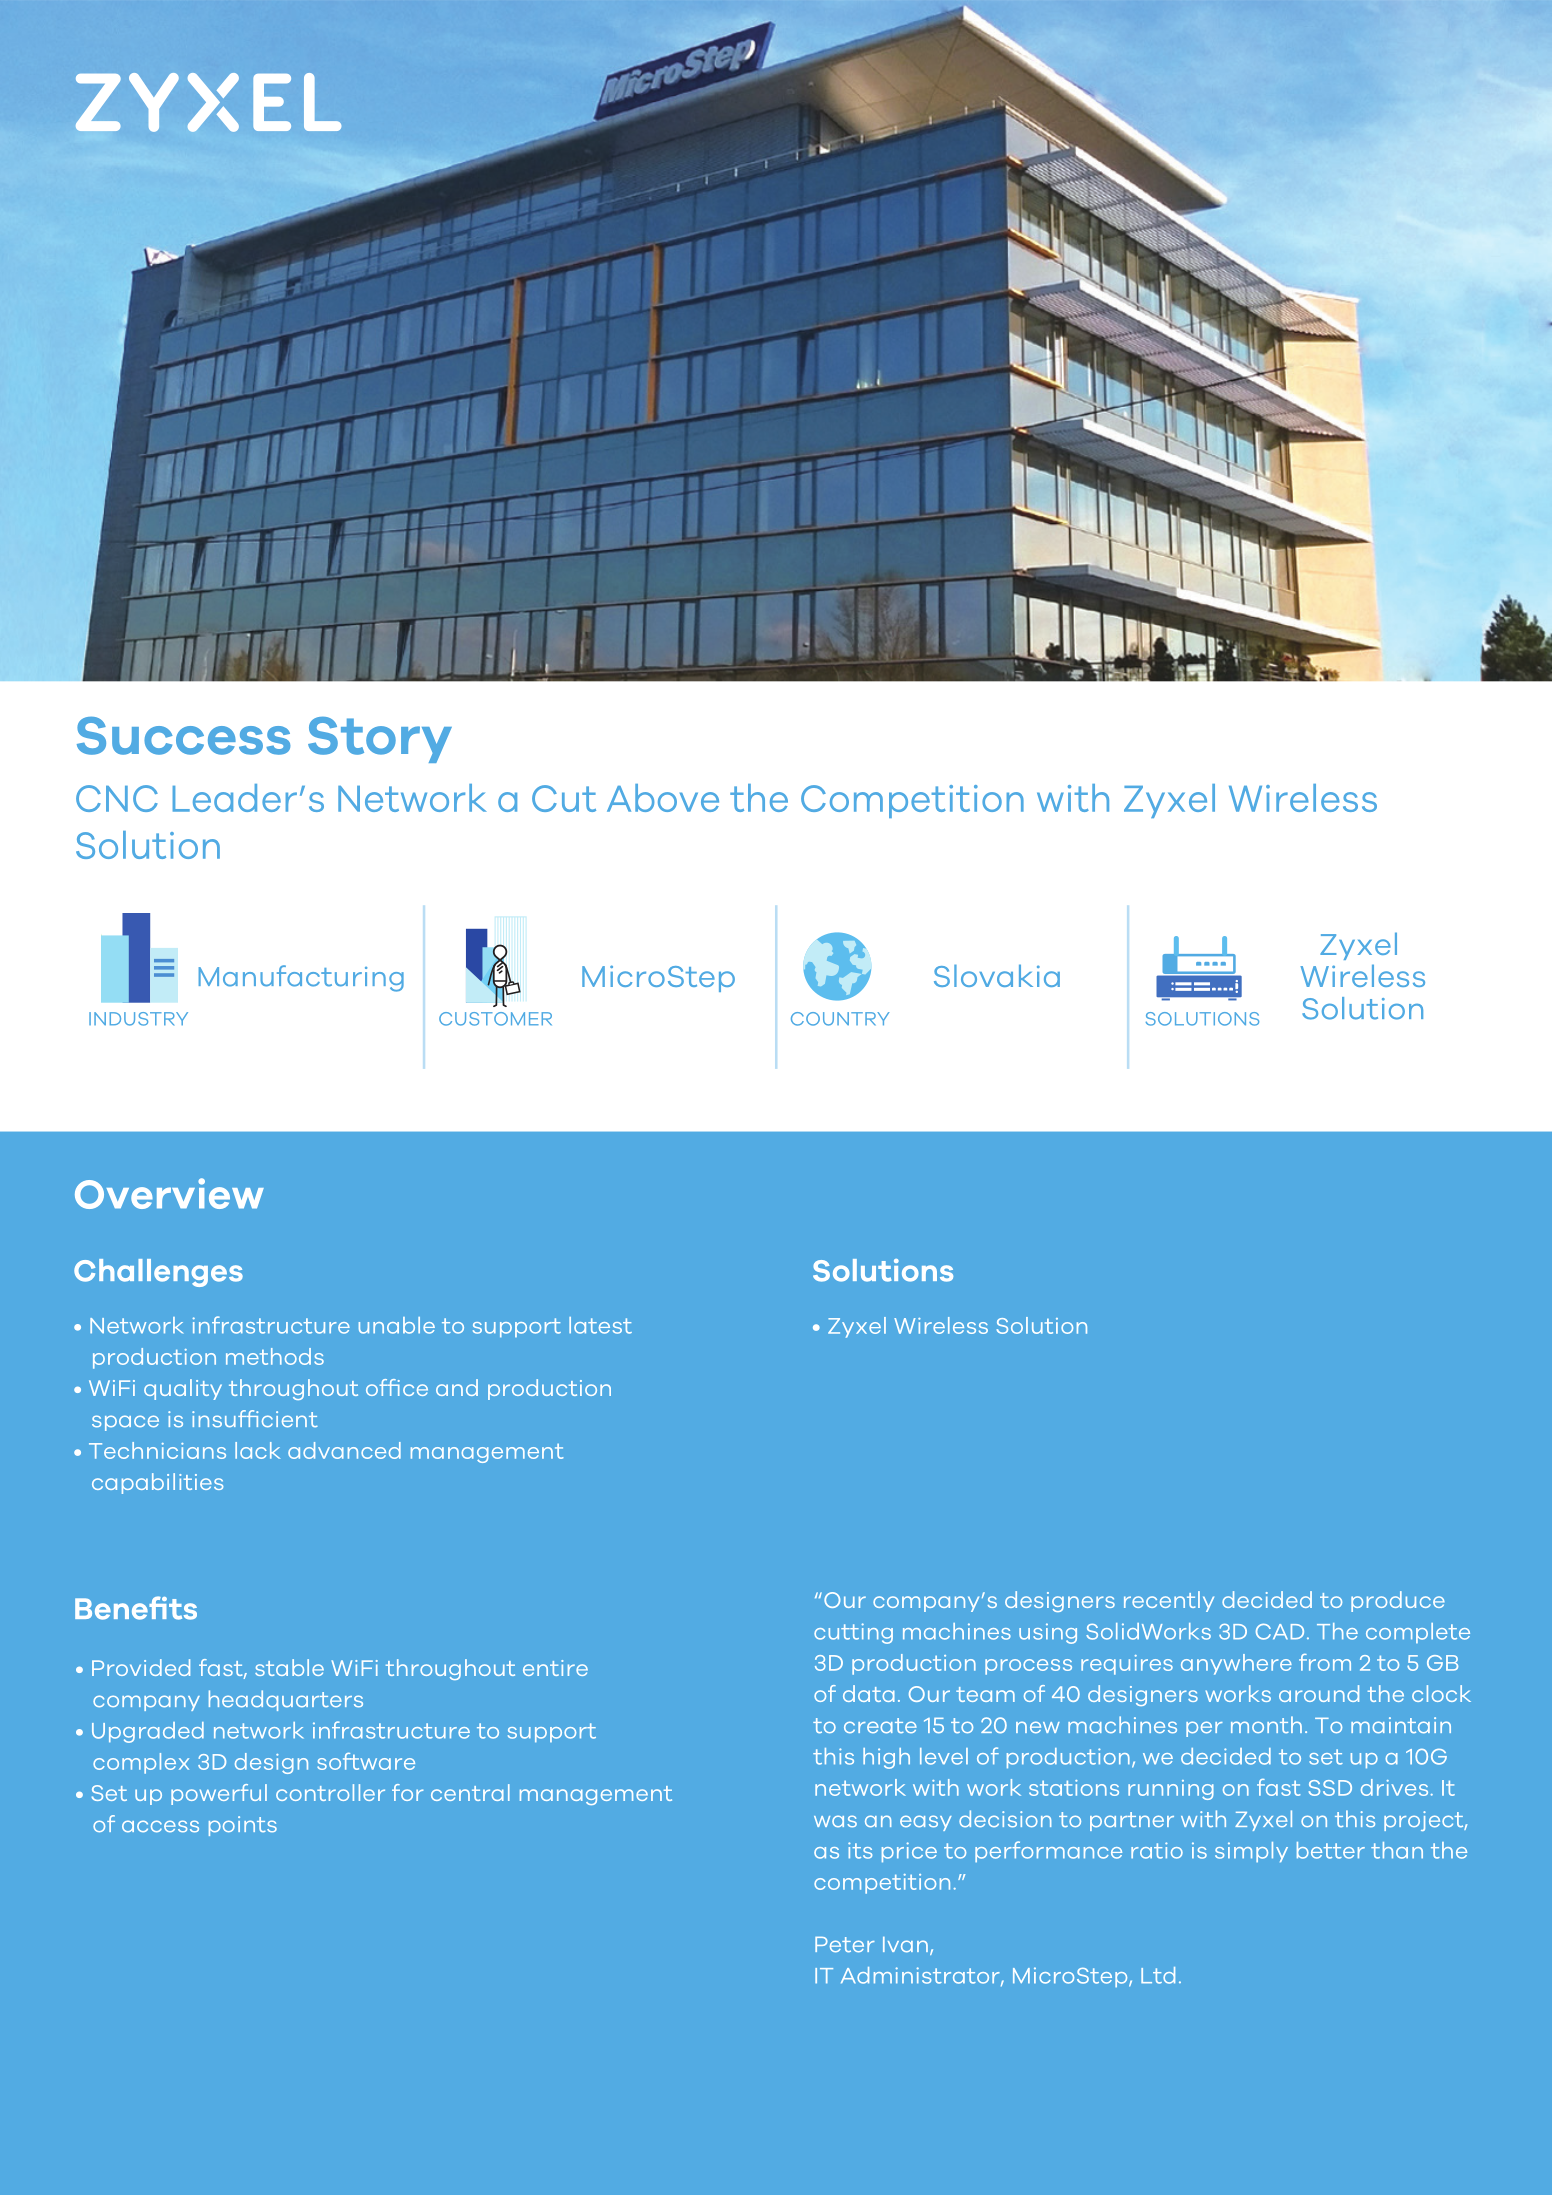 This image has width=1552, height=2195. What do you see at coordinates (1169, 1601) in the image?
I see `recently` at bounding box center [1169, 1601].
